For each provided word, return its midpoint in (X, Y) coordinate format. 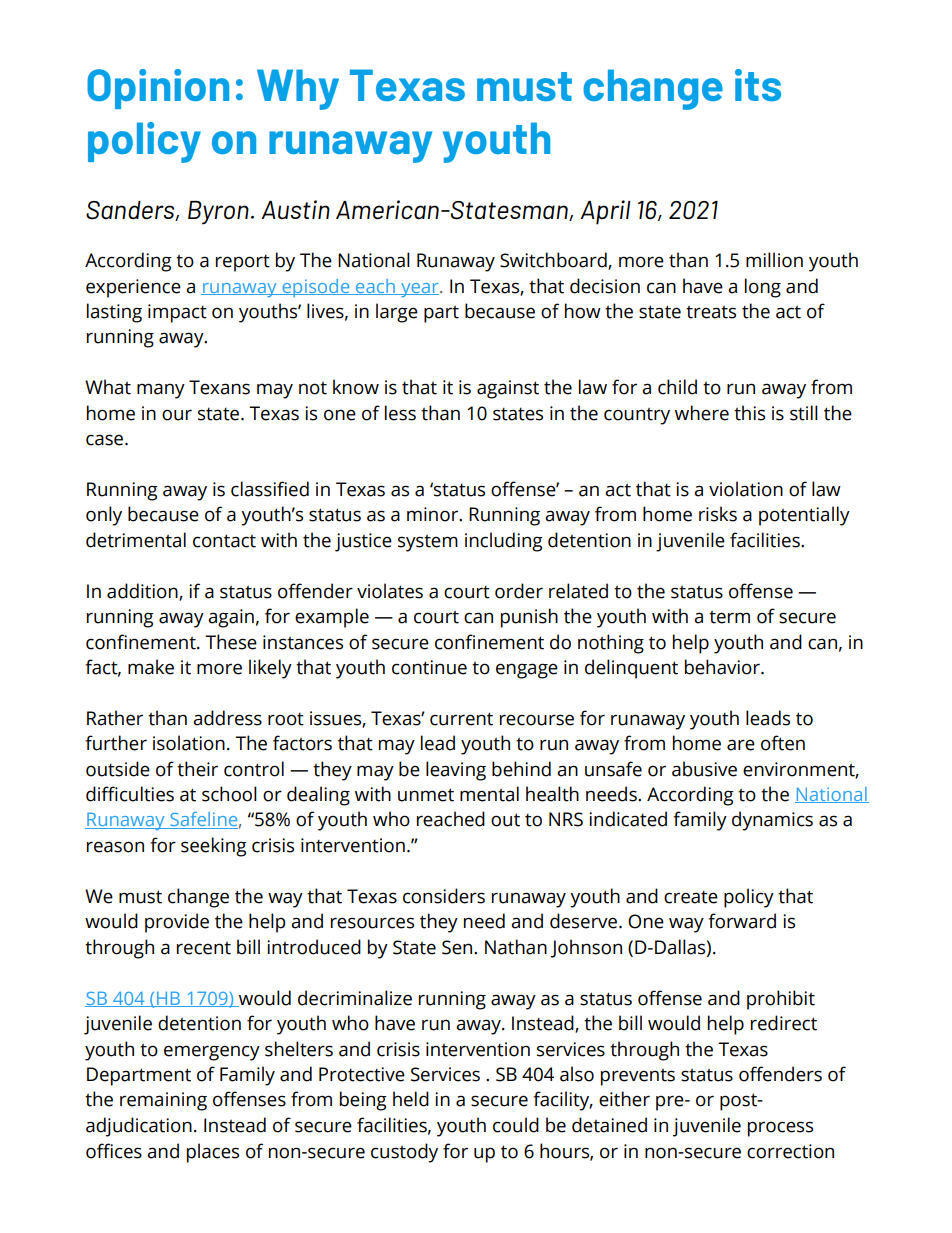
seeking (214, 847)
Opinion (158, 89)
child (677, 387)
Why (298, 89)
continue (429, 667)
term (729, 617)
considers (444, 896)
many (161, 391)
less (400, 413)
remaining (163, 1101)
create (691, 897)
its (758, 85)
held (411, 1099)
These (231, 642)
